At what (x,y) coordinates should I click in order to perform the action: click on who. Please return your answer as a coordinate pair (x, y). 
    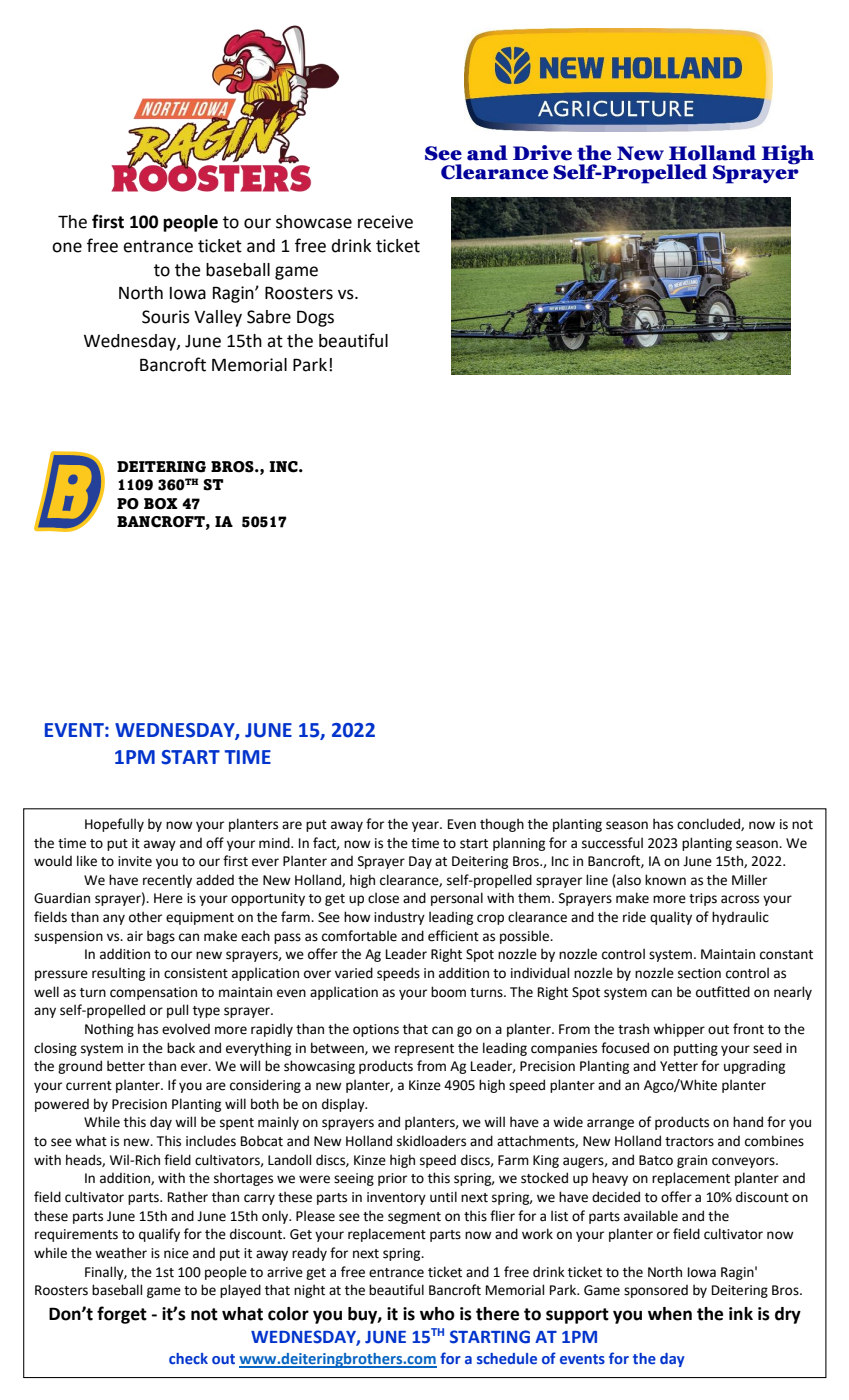
    Looking at the image, I should click on (437, 1314).
